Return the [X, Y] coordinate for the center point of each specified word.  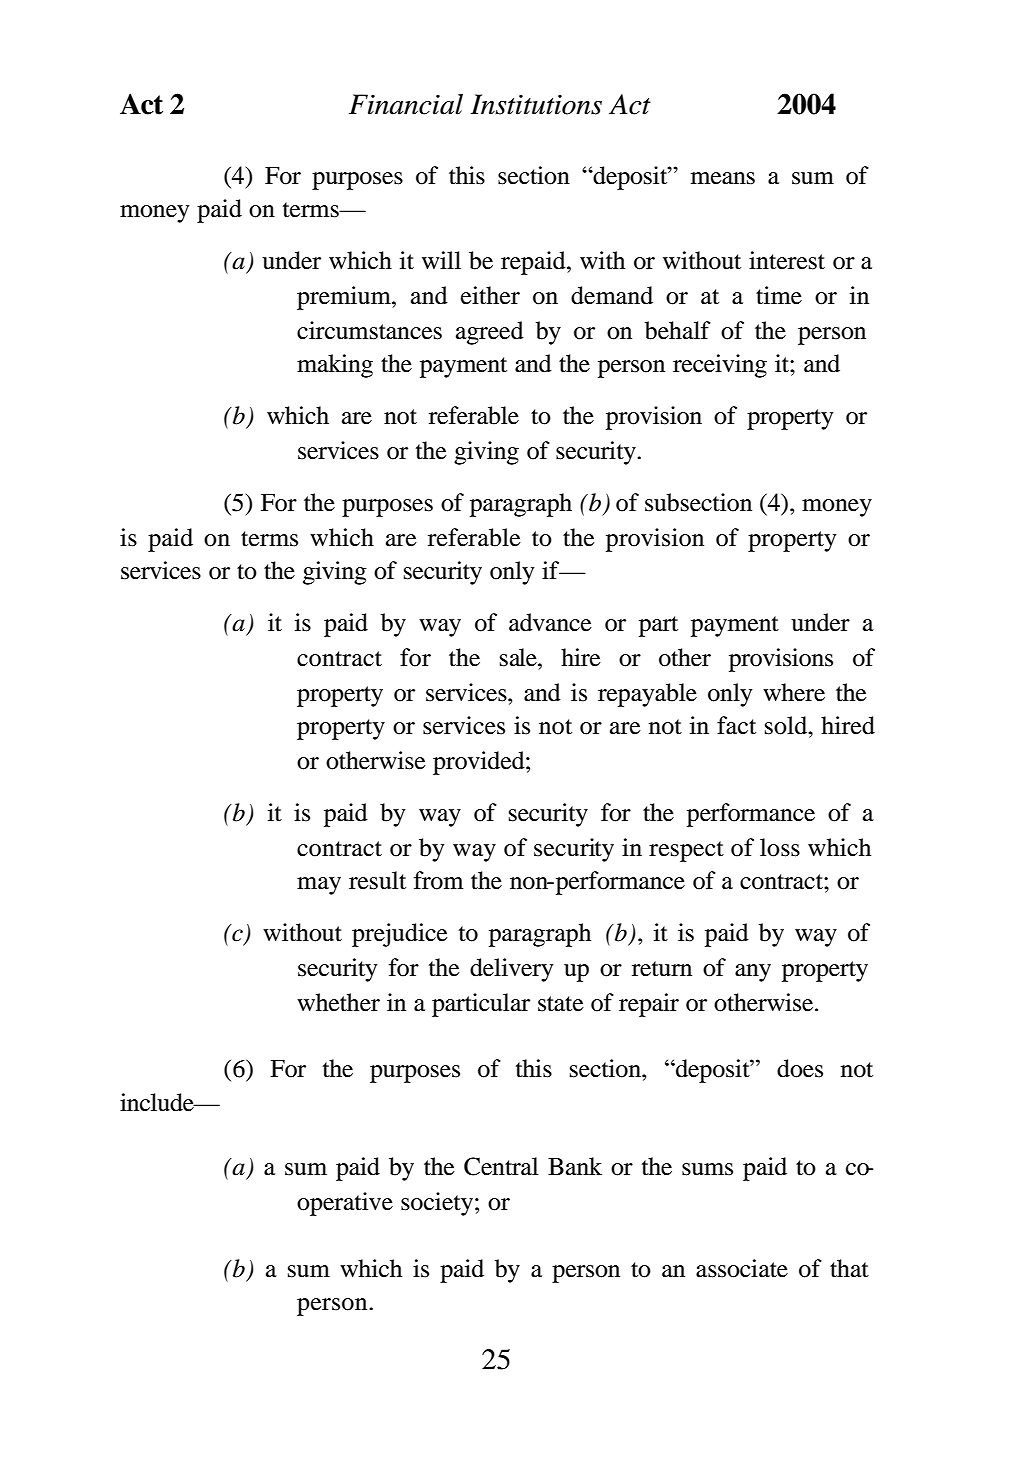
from [438, 880]
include [158, 1102]
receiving [720, 366]
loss [780, 847]
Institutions [536, 104]
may [319, 886]
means [723, 178]
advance [550, 622]
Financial [406, 104]
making [335, 366]
